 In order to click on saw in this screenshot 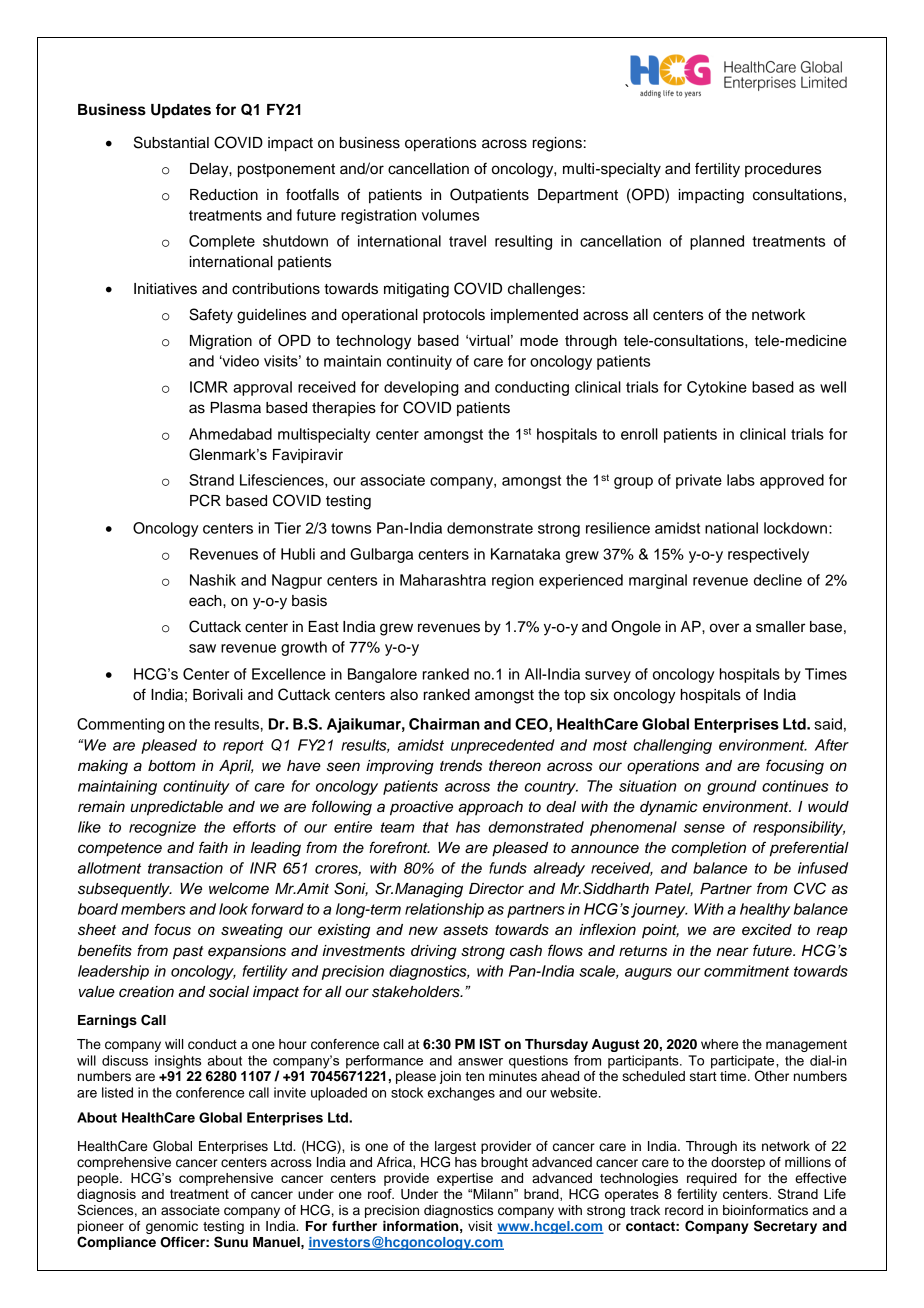, I will do `click(202, 648)`.
